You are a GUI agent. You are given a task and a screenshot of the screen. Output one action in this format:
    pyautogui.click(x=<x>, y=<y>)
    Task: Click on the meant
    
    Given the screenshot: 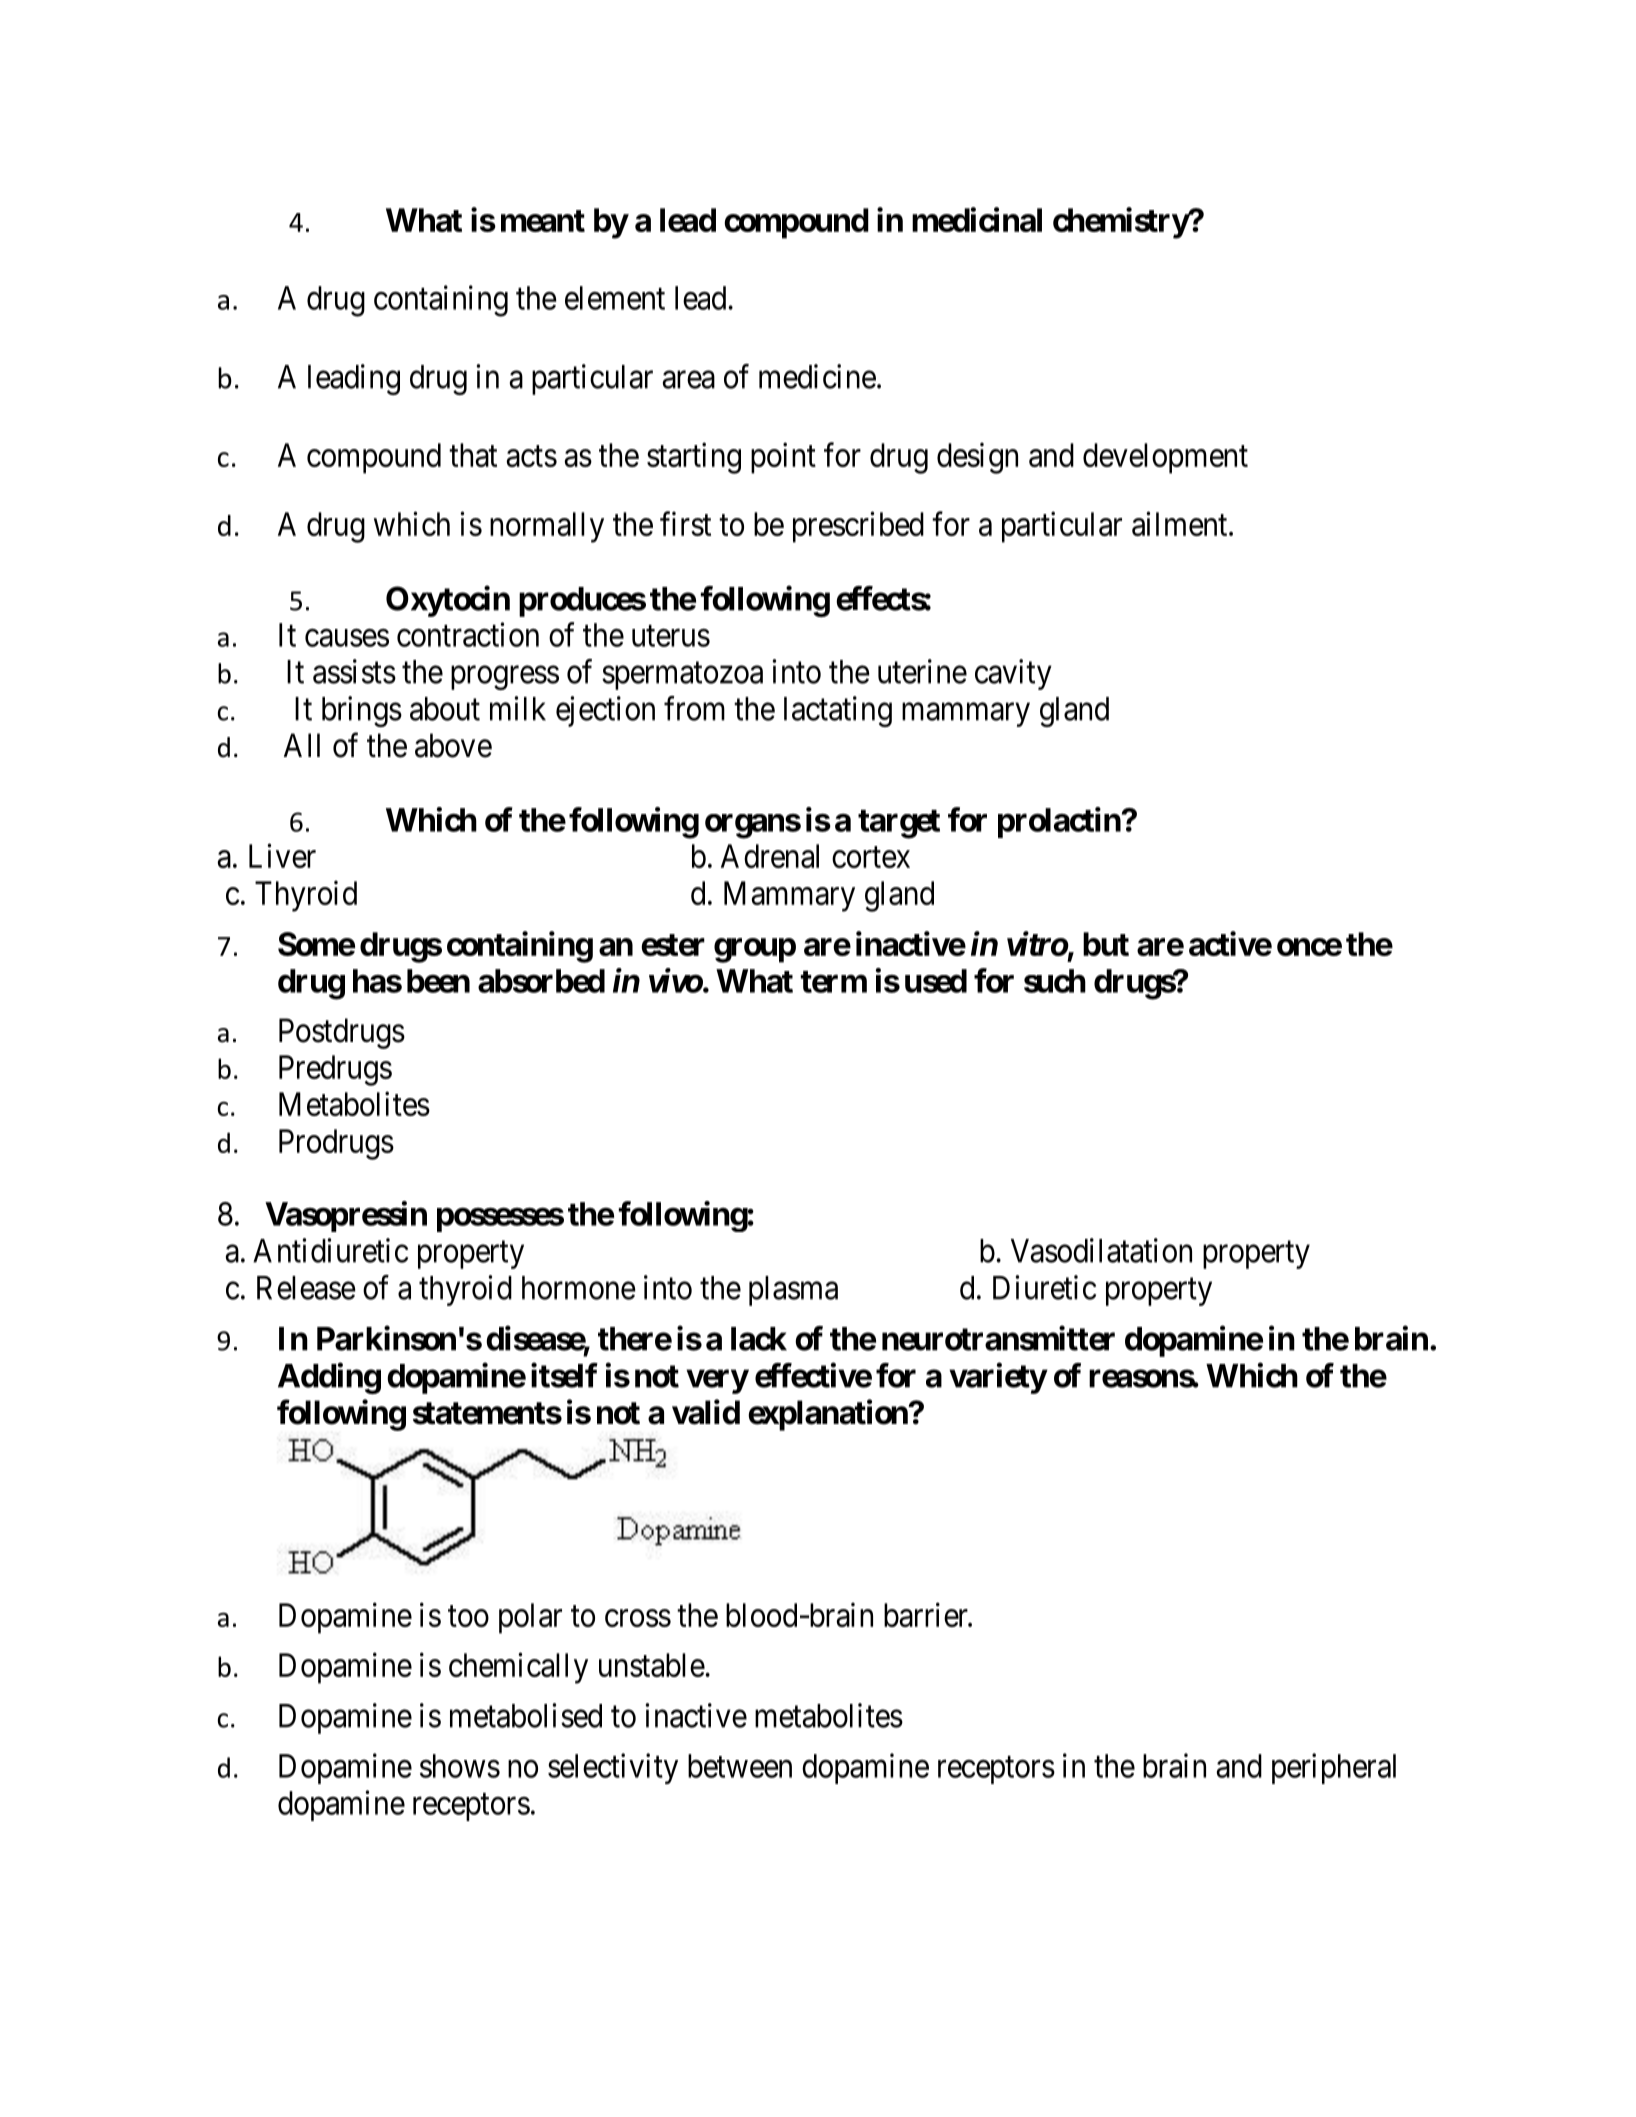 What is the action you would take?
    pyautogui.click(x=543, y=221)
